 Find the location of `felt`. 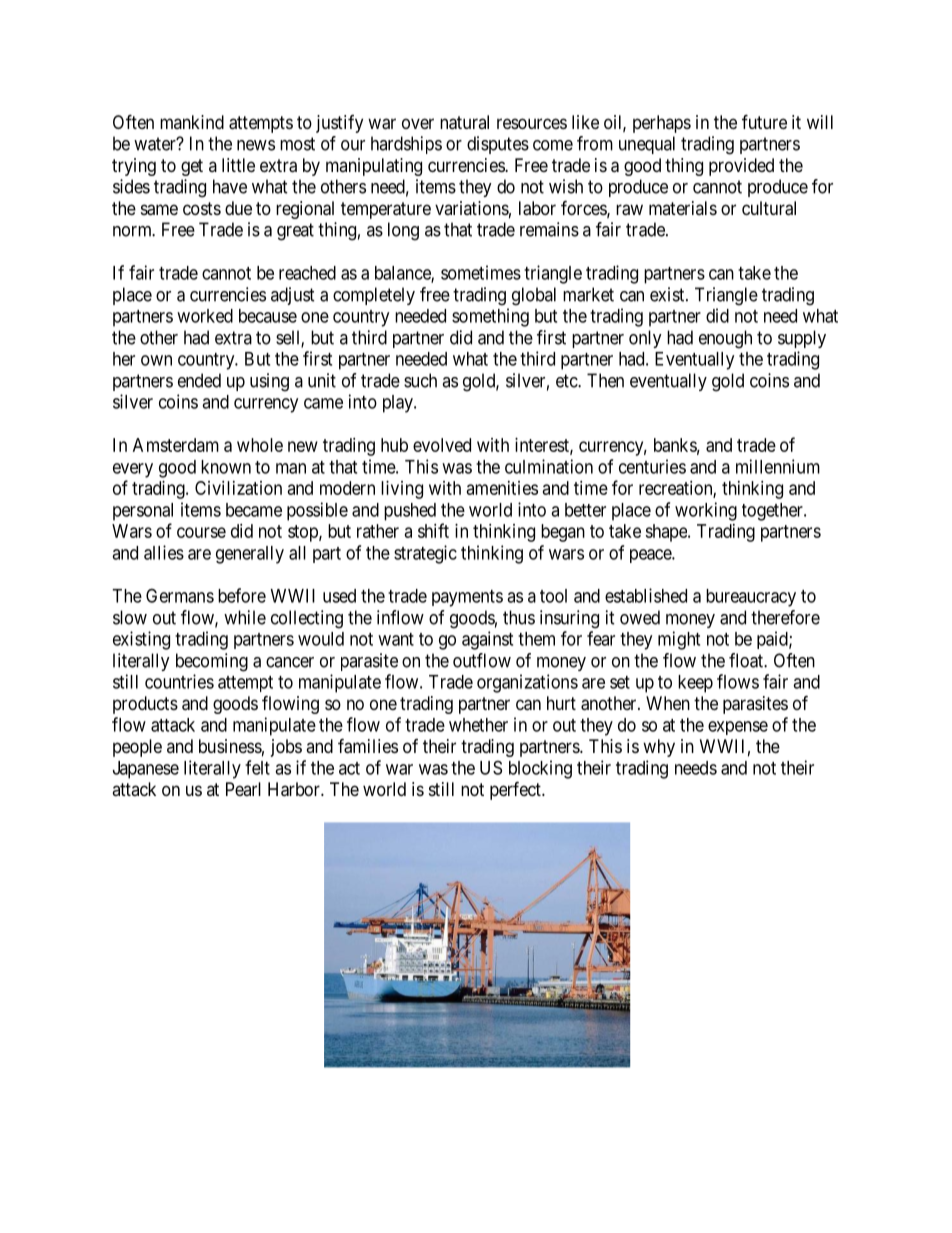

felt is located at coordinates (257, 767).
